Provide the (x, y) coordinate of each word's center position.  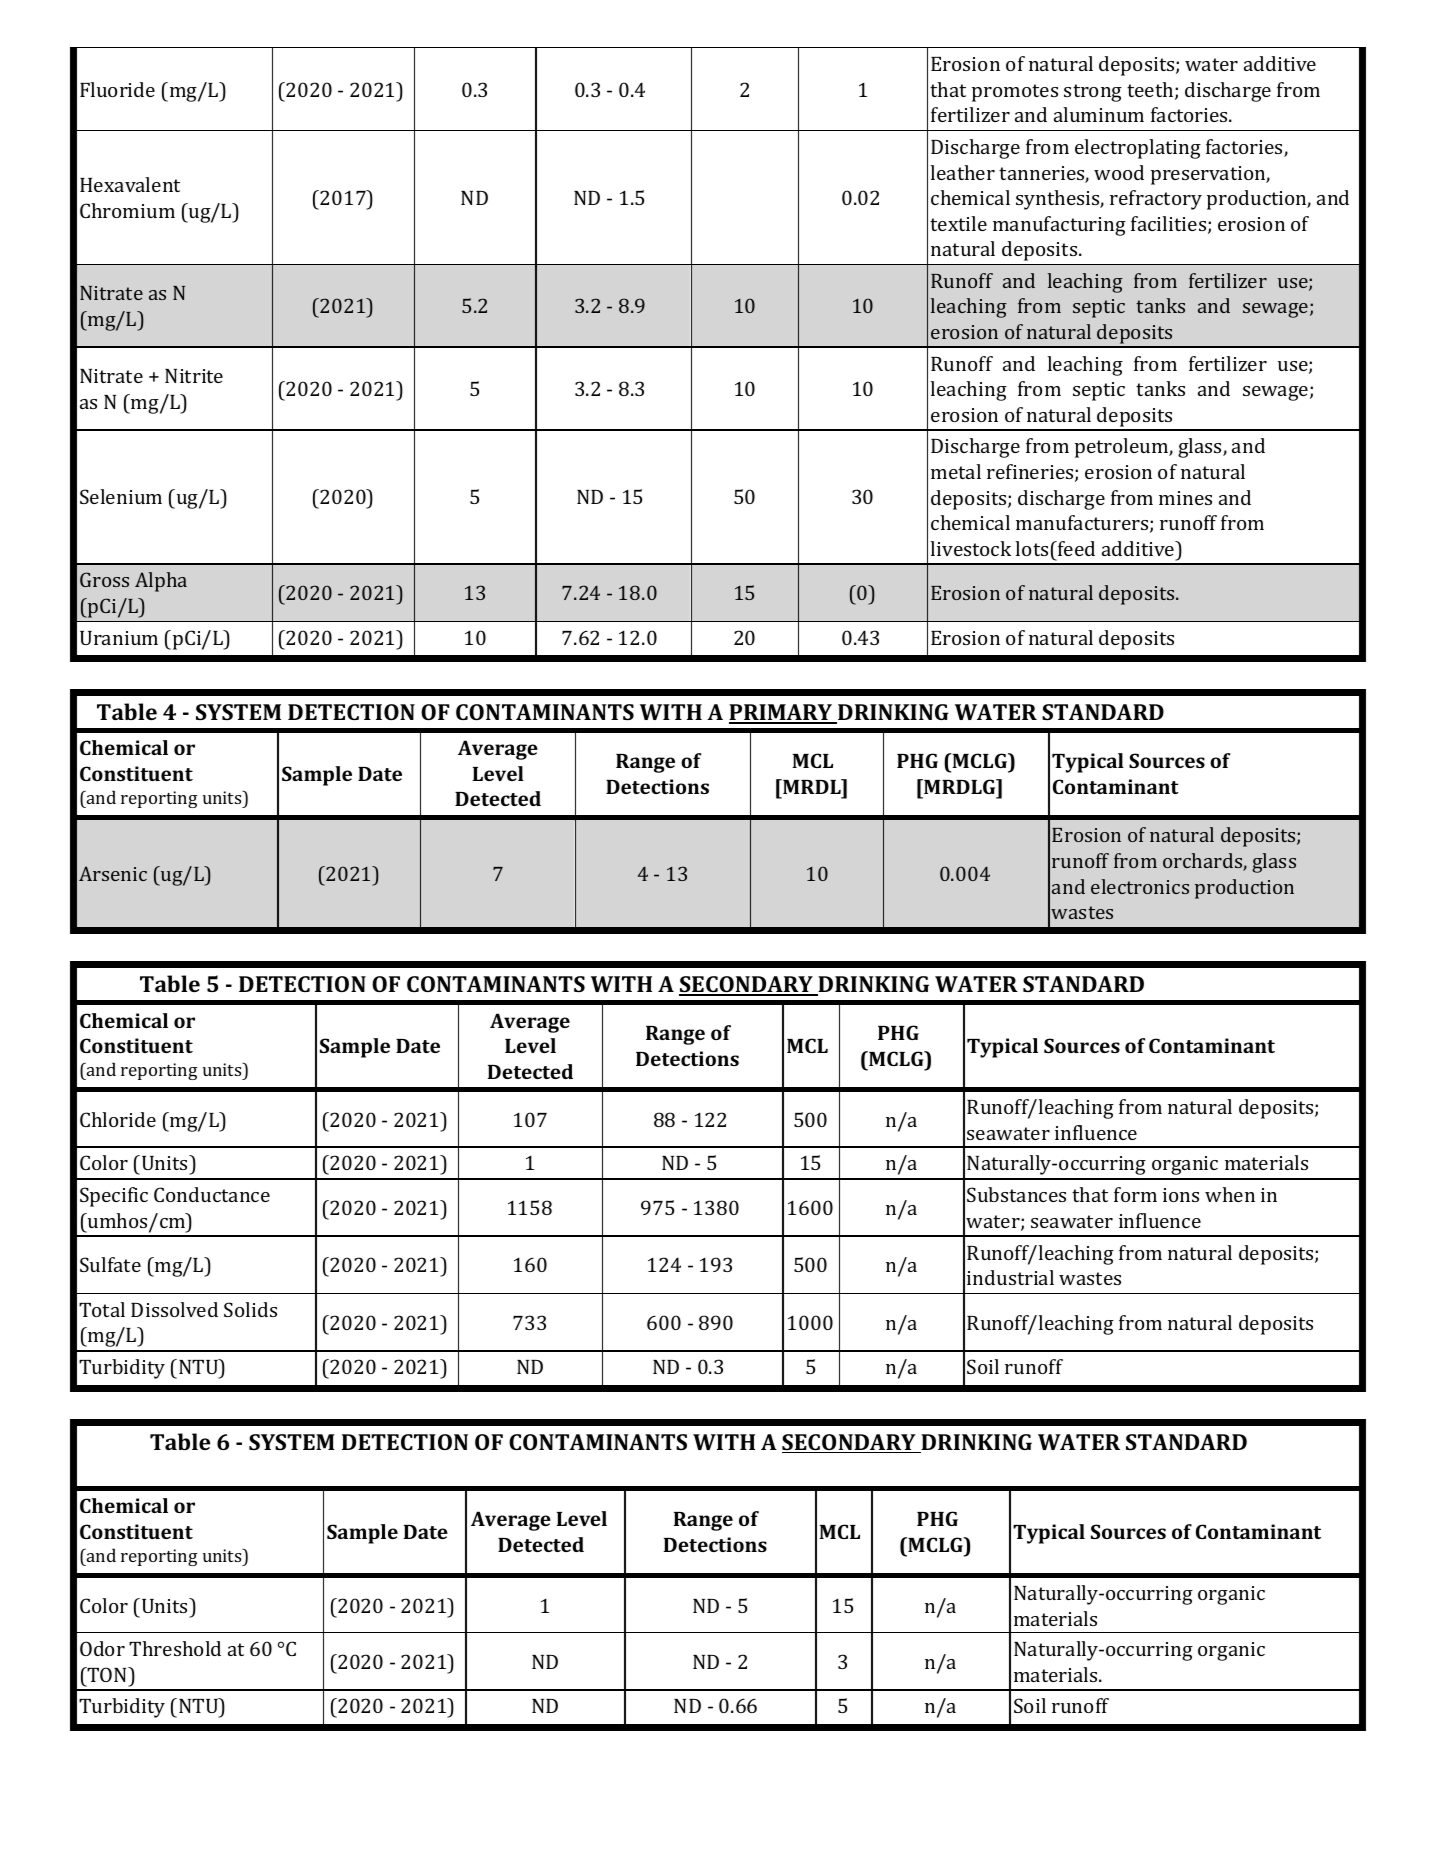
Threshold (175, 1648)
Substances (1016, 1194)
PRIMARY (782, 713)
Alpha (161, 582)
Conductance (212, 1194)
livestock (970, 548)
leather (962, 172)
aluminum (1099, 114)
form (1135, 1194)
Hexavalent (130, 184)
